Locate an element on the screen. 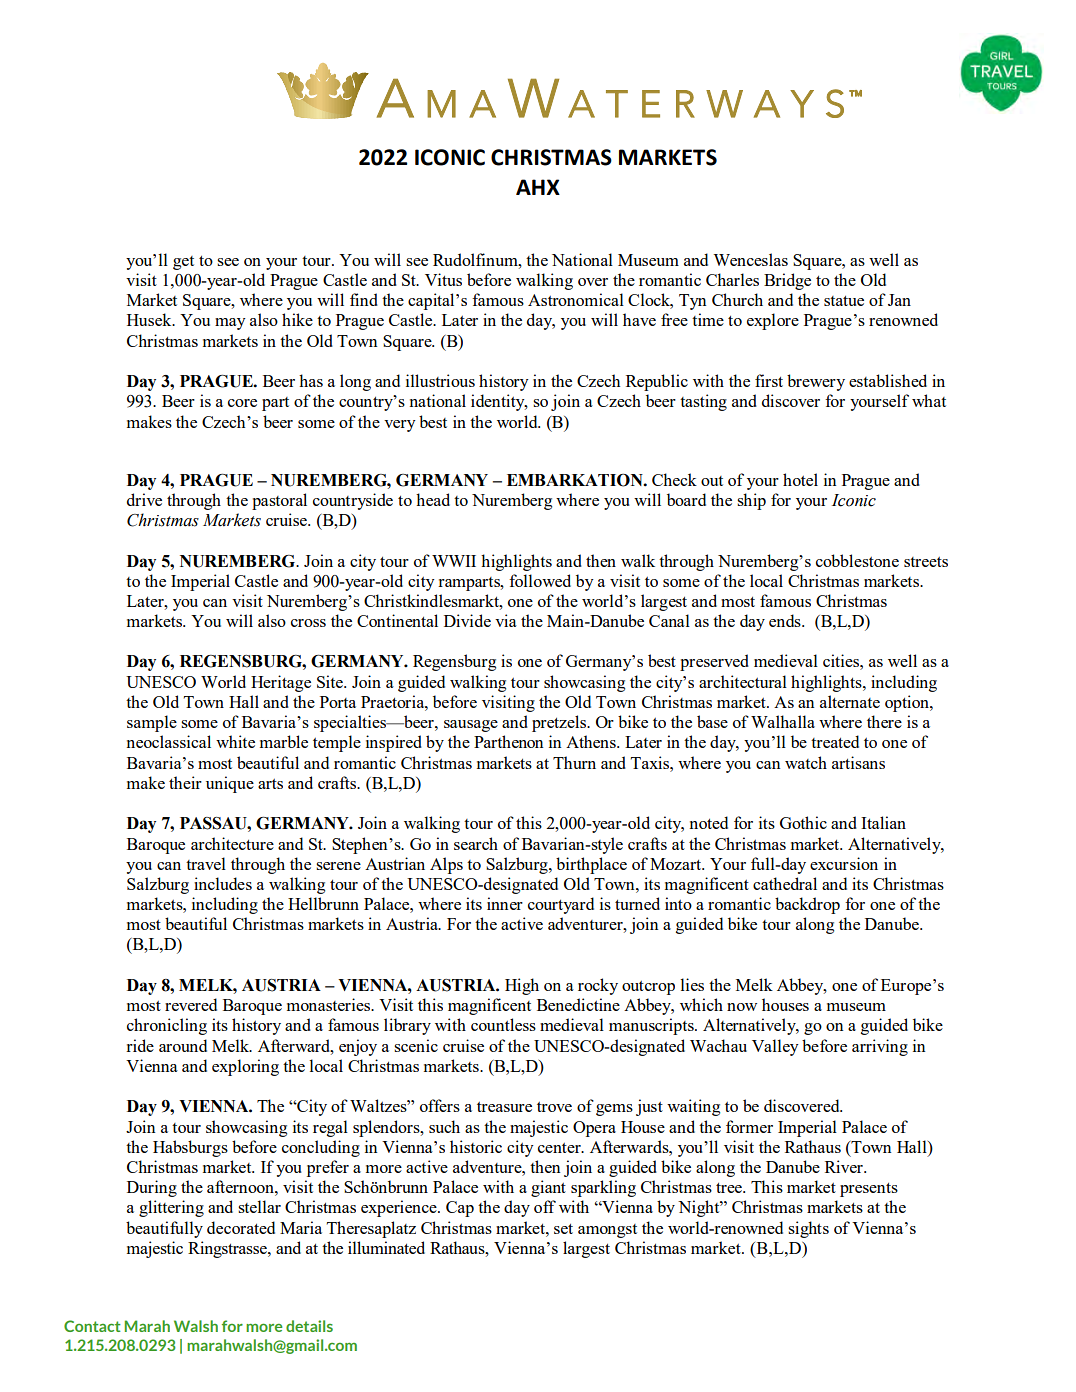  cobblestone is located at coordinates (857, 560).
